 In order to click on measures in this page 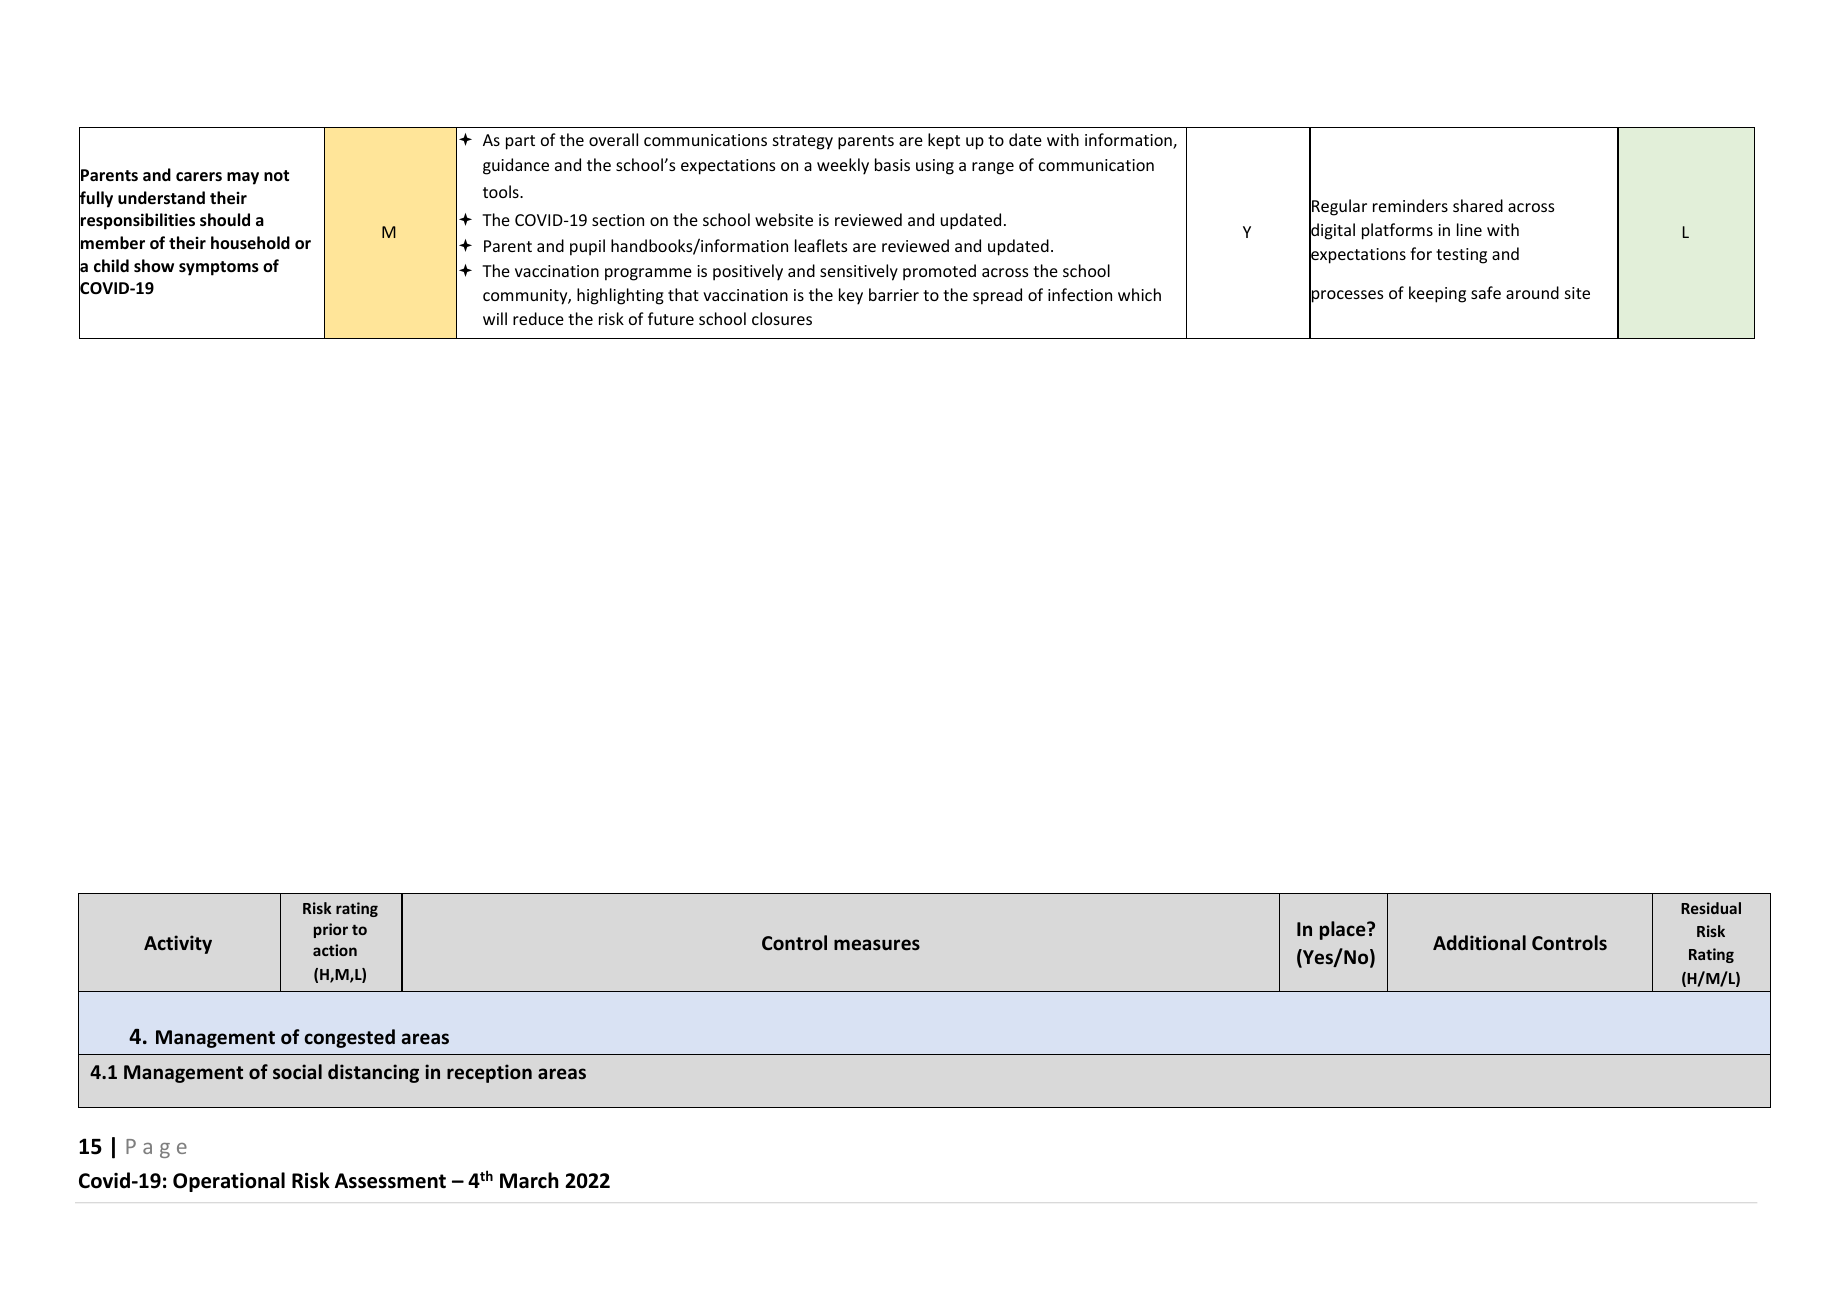, I will do `click(877, 945)`.
